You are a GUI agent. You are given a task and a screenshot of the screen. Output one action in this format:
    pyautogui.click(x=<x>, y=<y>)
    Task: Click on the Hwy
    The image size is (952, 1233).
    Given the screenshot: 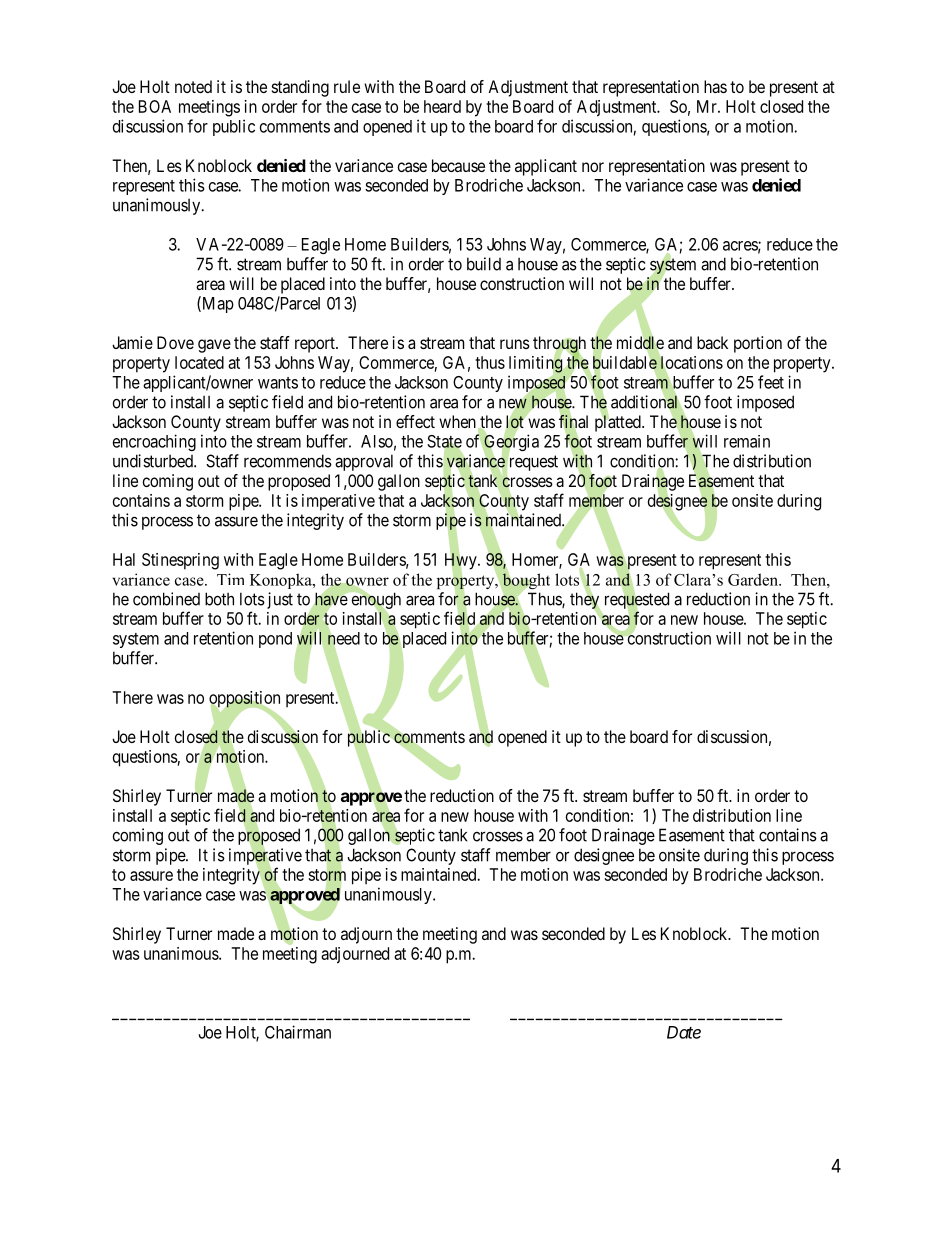 What is the action you would take?
    pyautogui.click(x=462, y=562)
